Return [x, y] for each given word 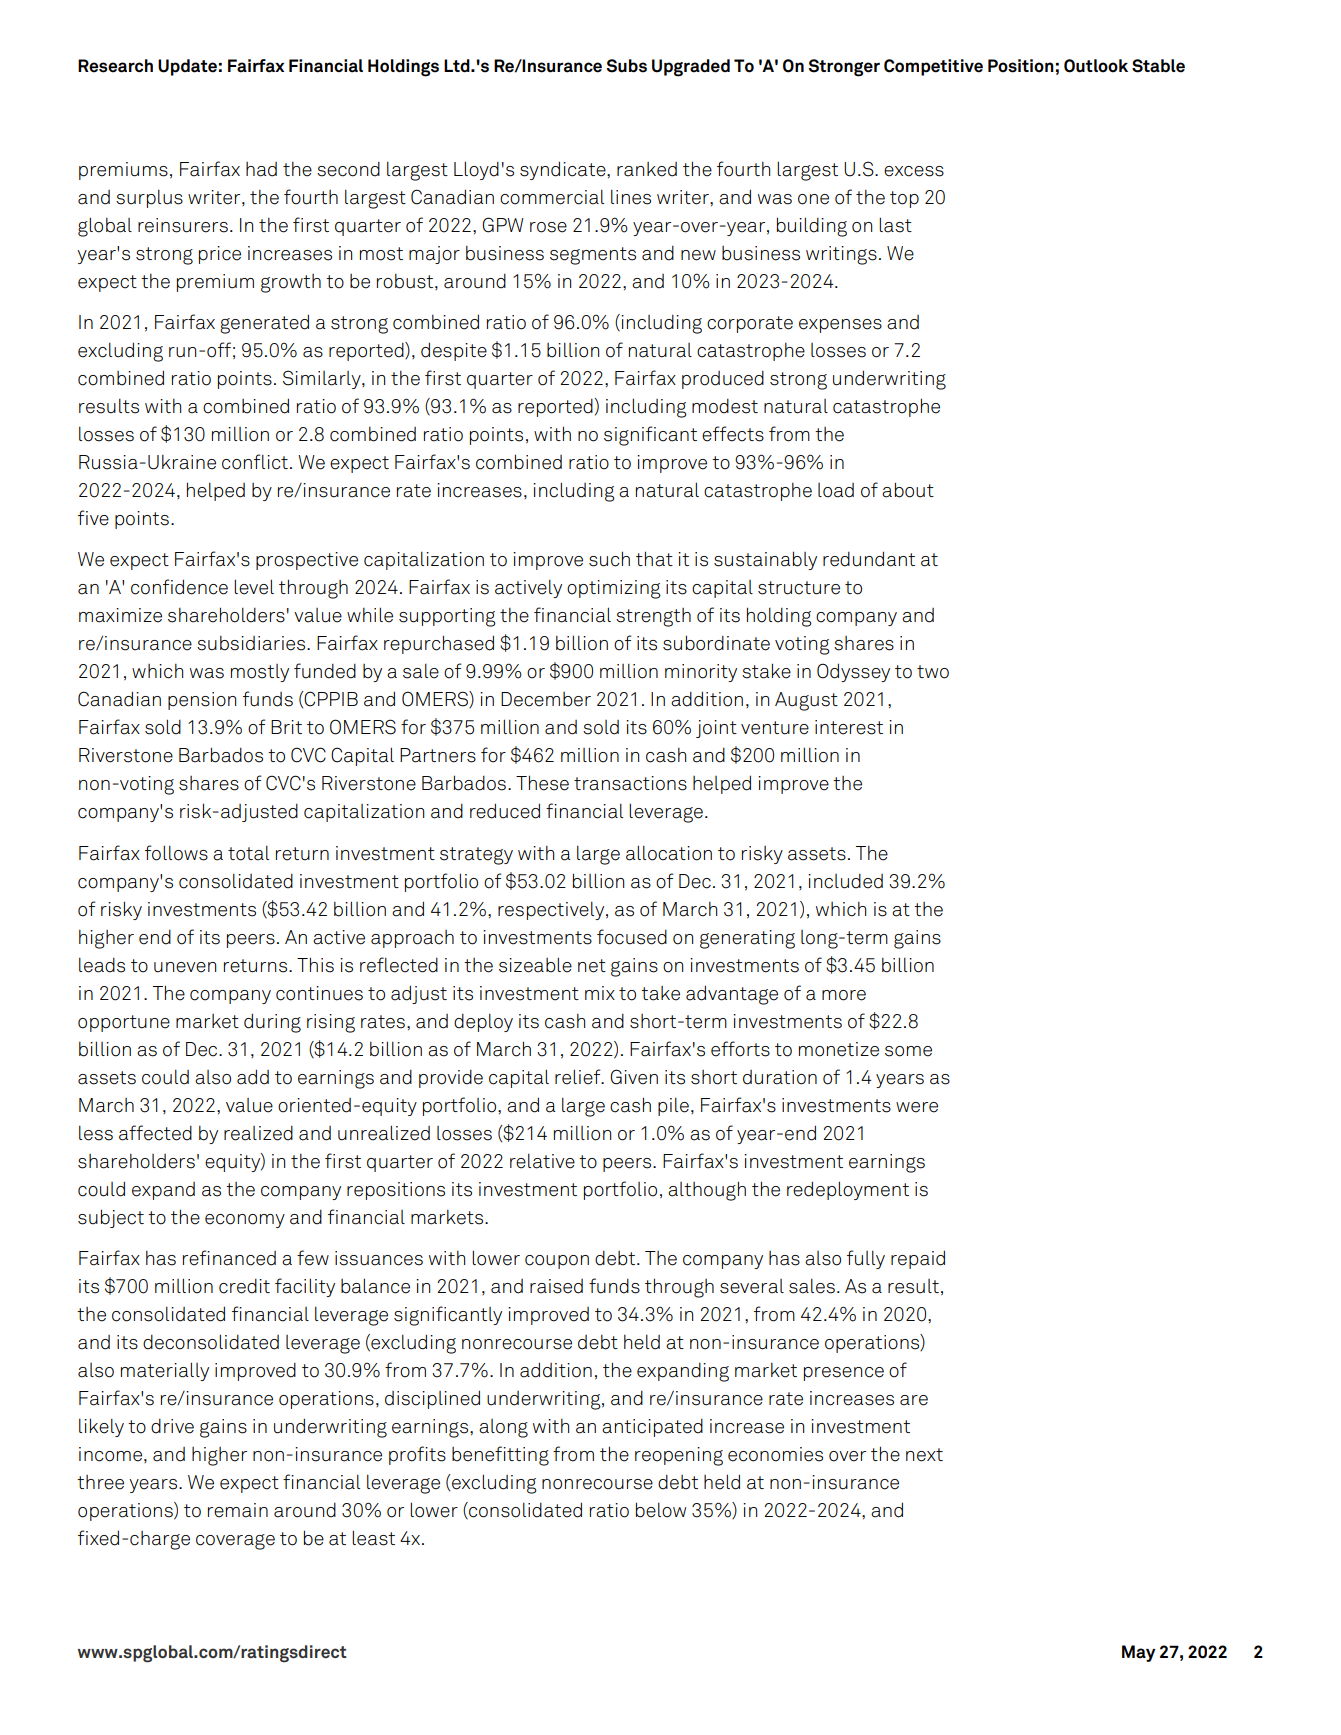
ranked [647, 169]
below [661, 1510]
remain [238, 1510]
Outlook [1096, 66]
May [1139, 1653]
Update [187, 67]
